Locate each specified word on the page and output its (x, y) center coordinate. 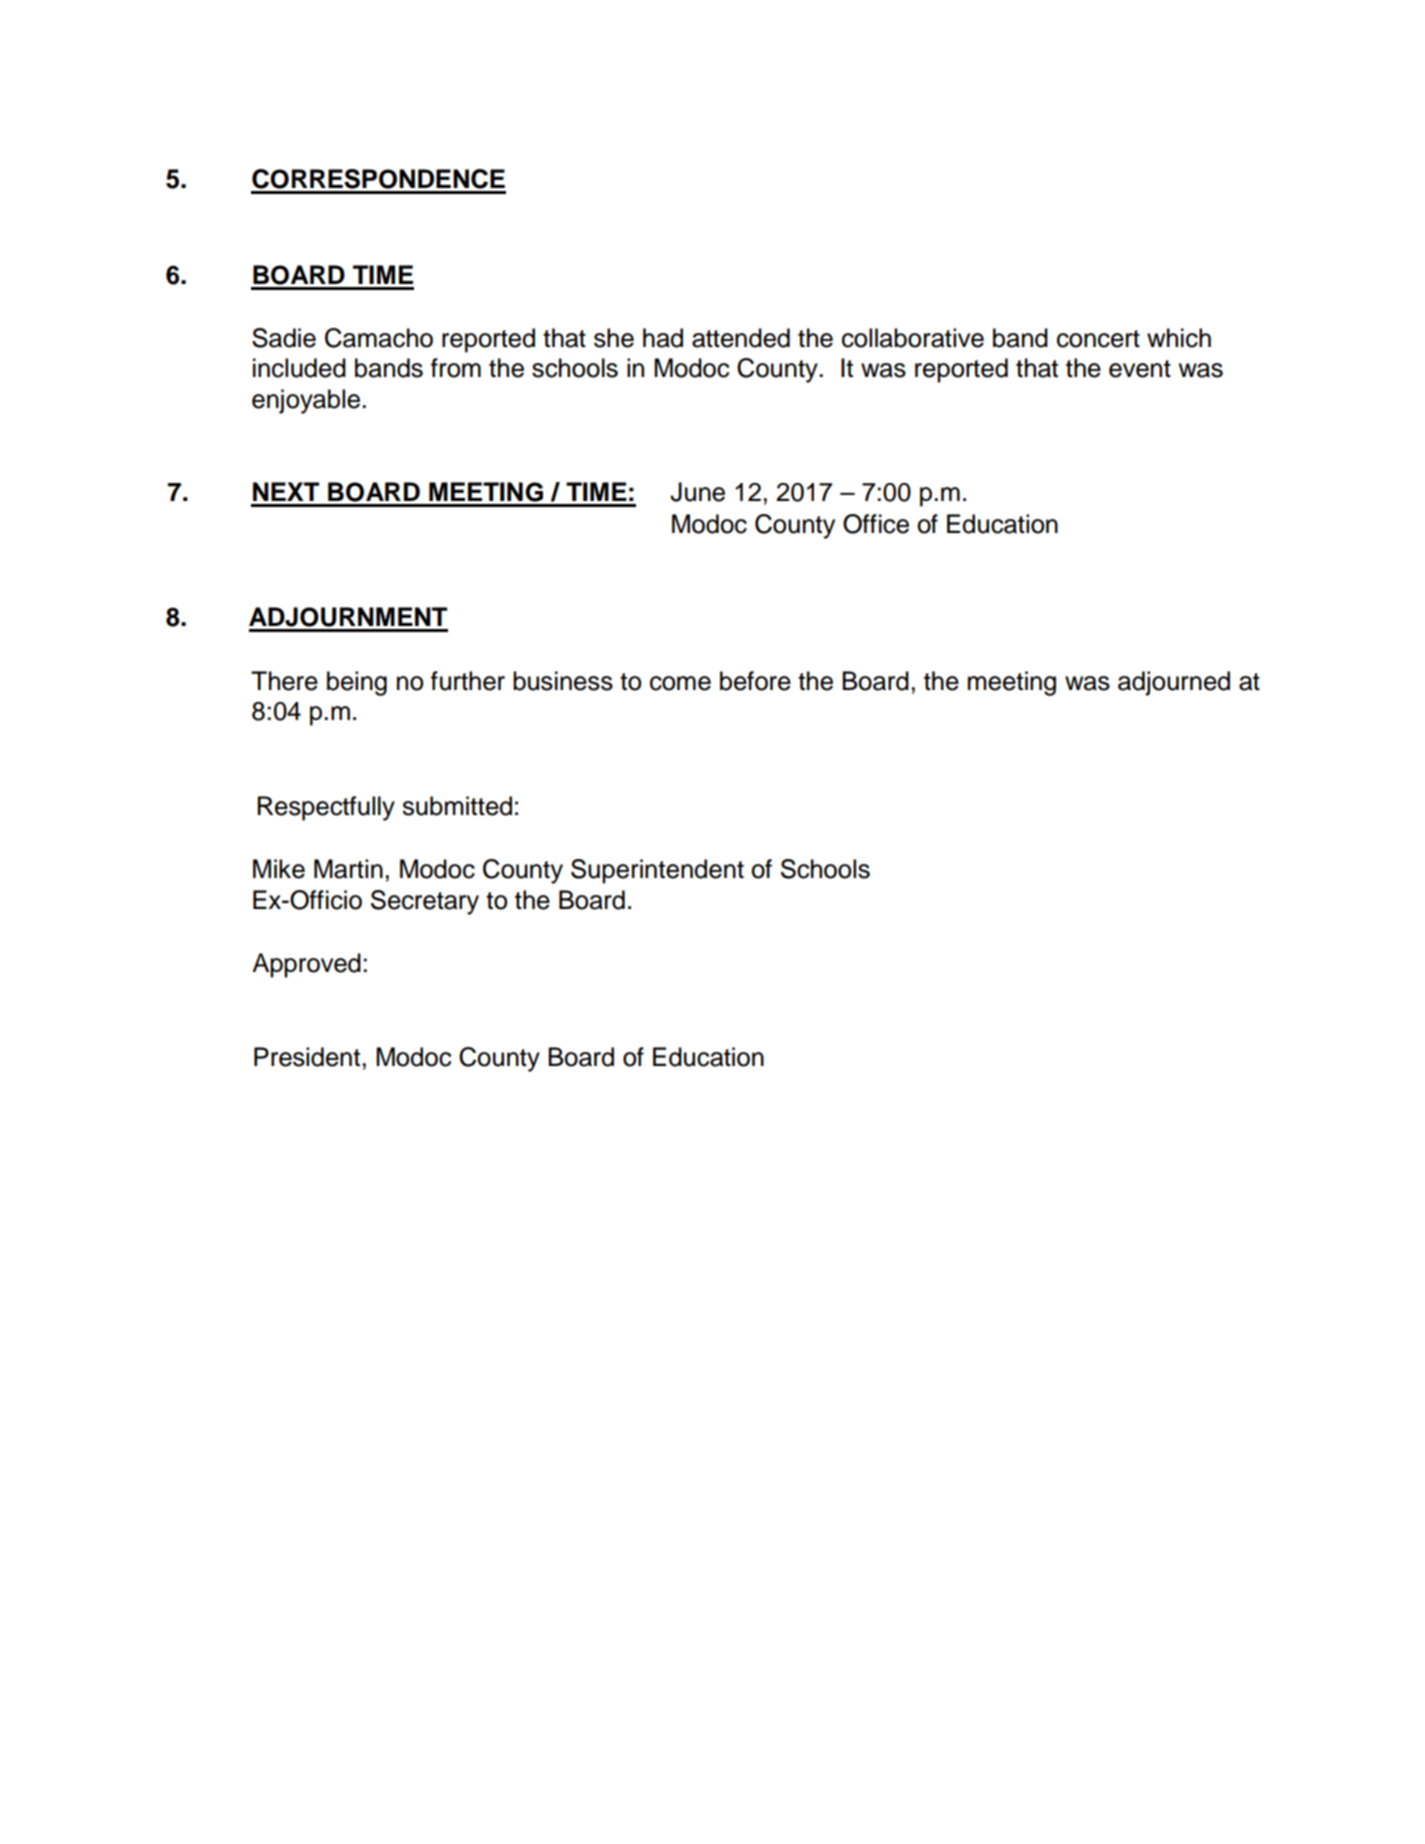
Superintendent (657, 871)
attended (741, 338)
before (755, 681)
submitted (457, 806)
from (456, 368)
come (680, 683)
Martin (348, 869)
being (357, 683)
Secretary (425, 902)
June (697, 492)
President (307, 1057)
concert (1098, 339)
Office (876, 524)
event (1140, 369)
